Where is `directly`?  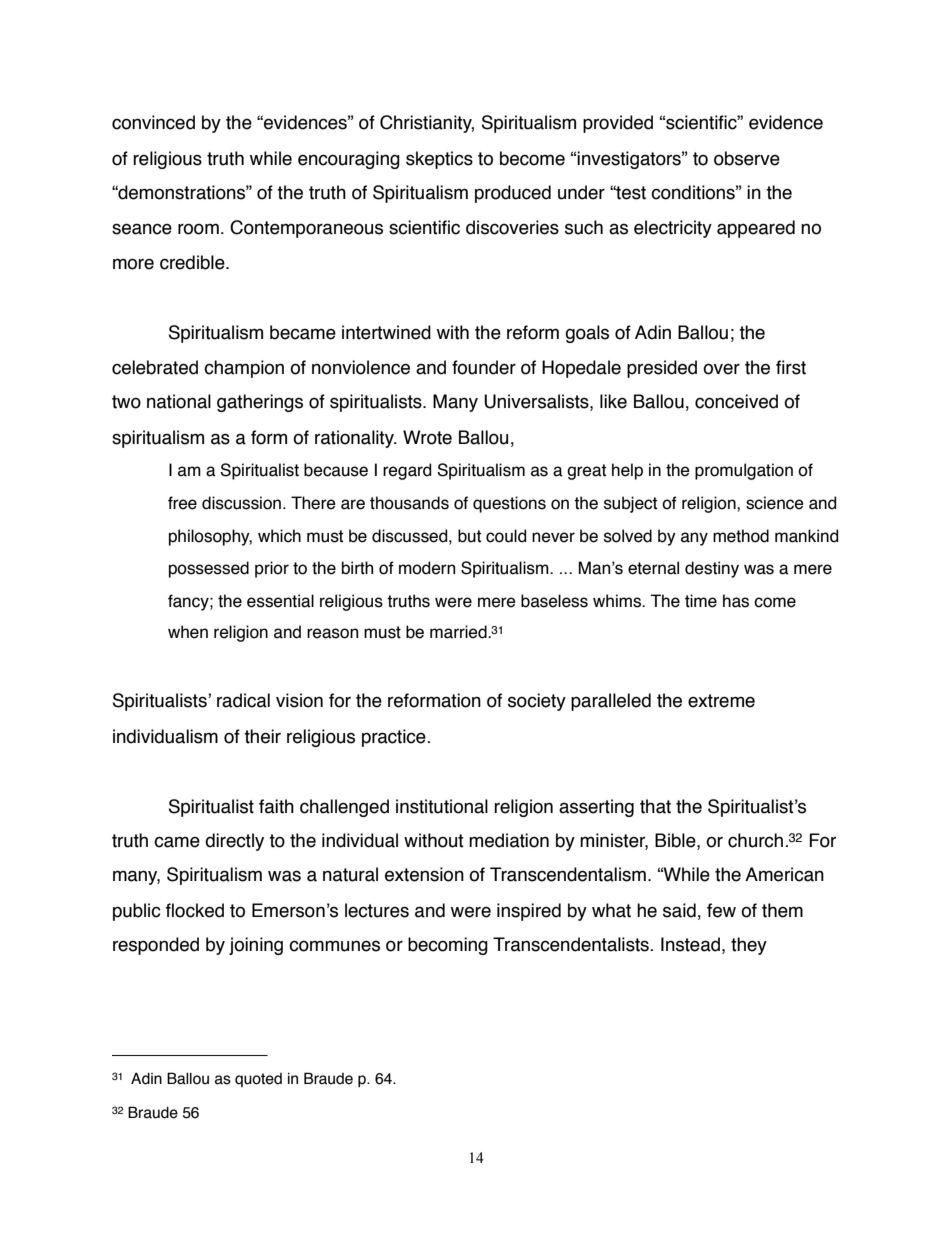
directly is located at coordinates (234, 842).
